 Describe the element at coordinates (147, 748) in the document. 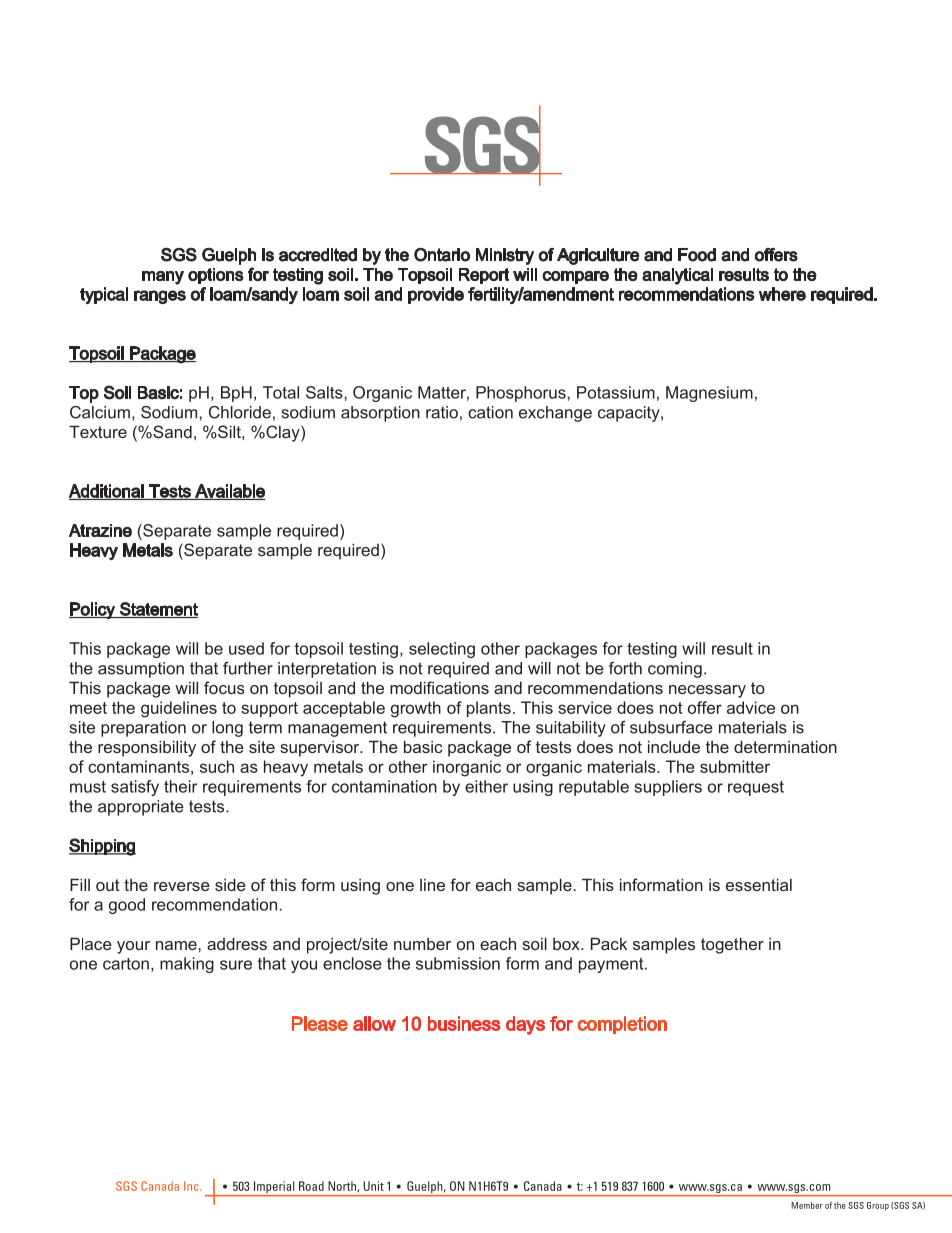

I see `responsibility` at that location.
